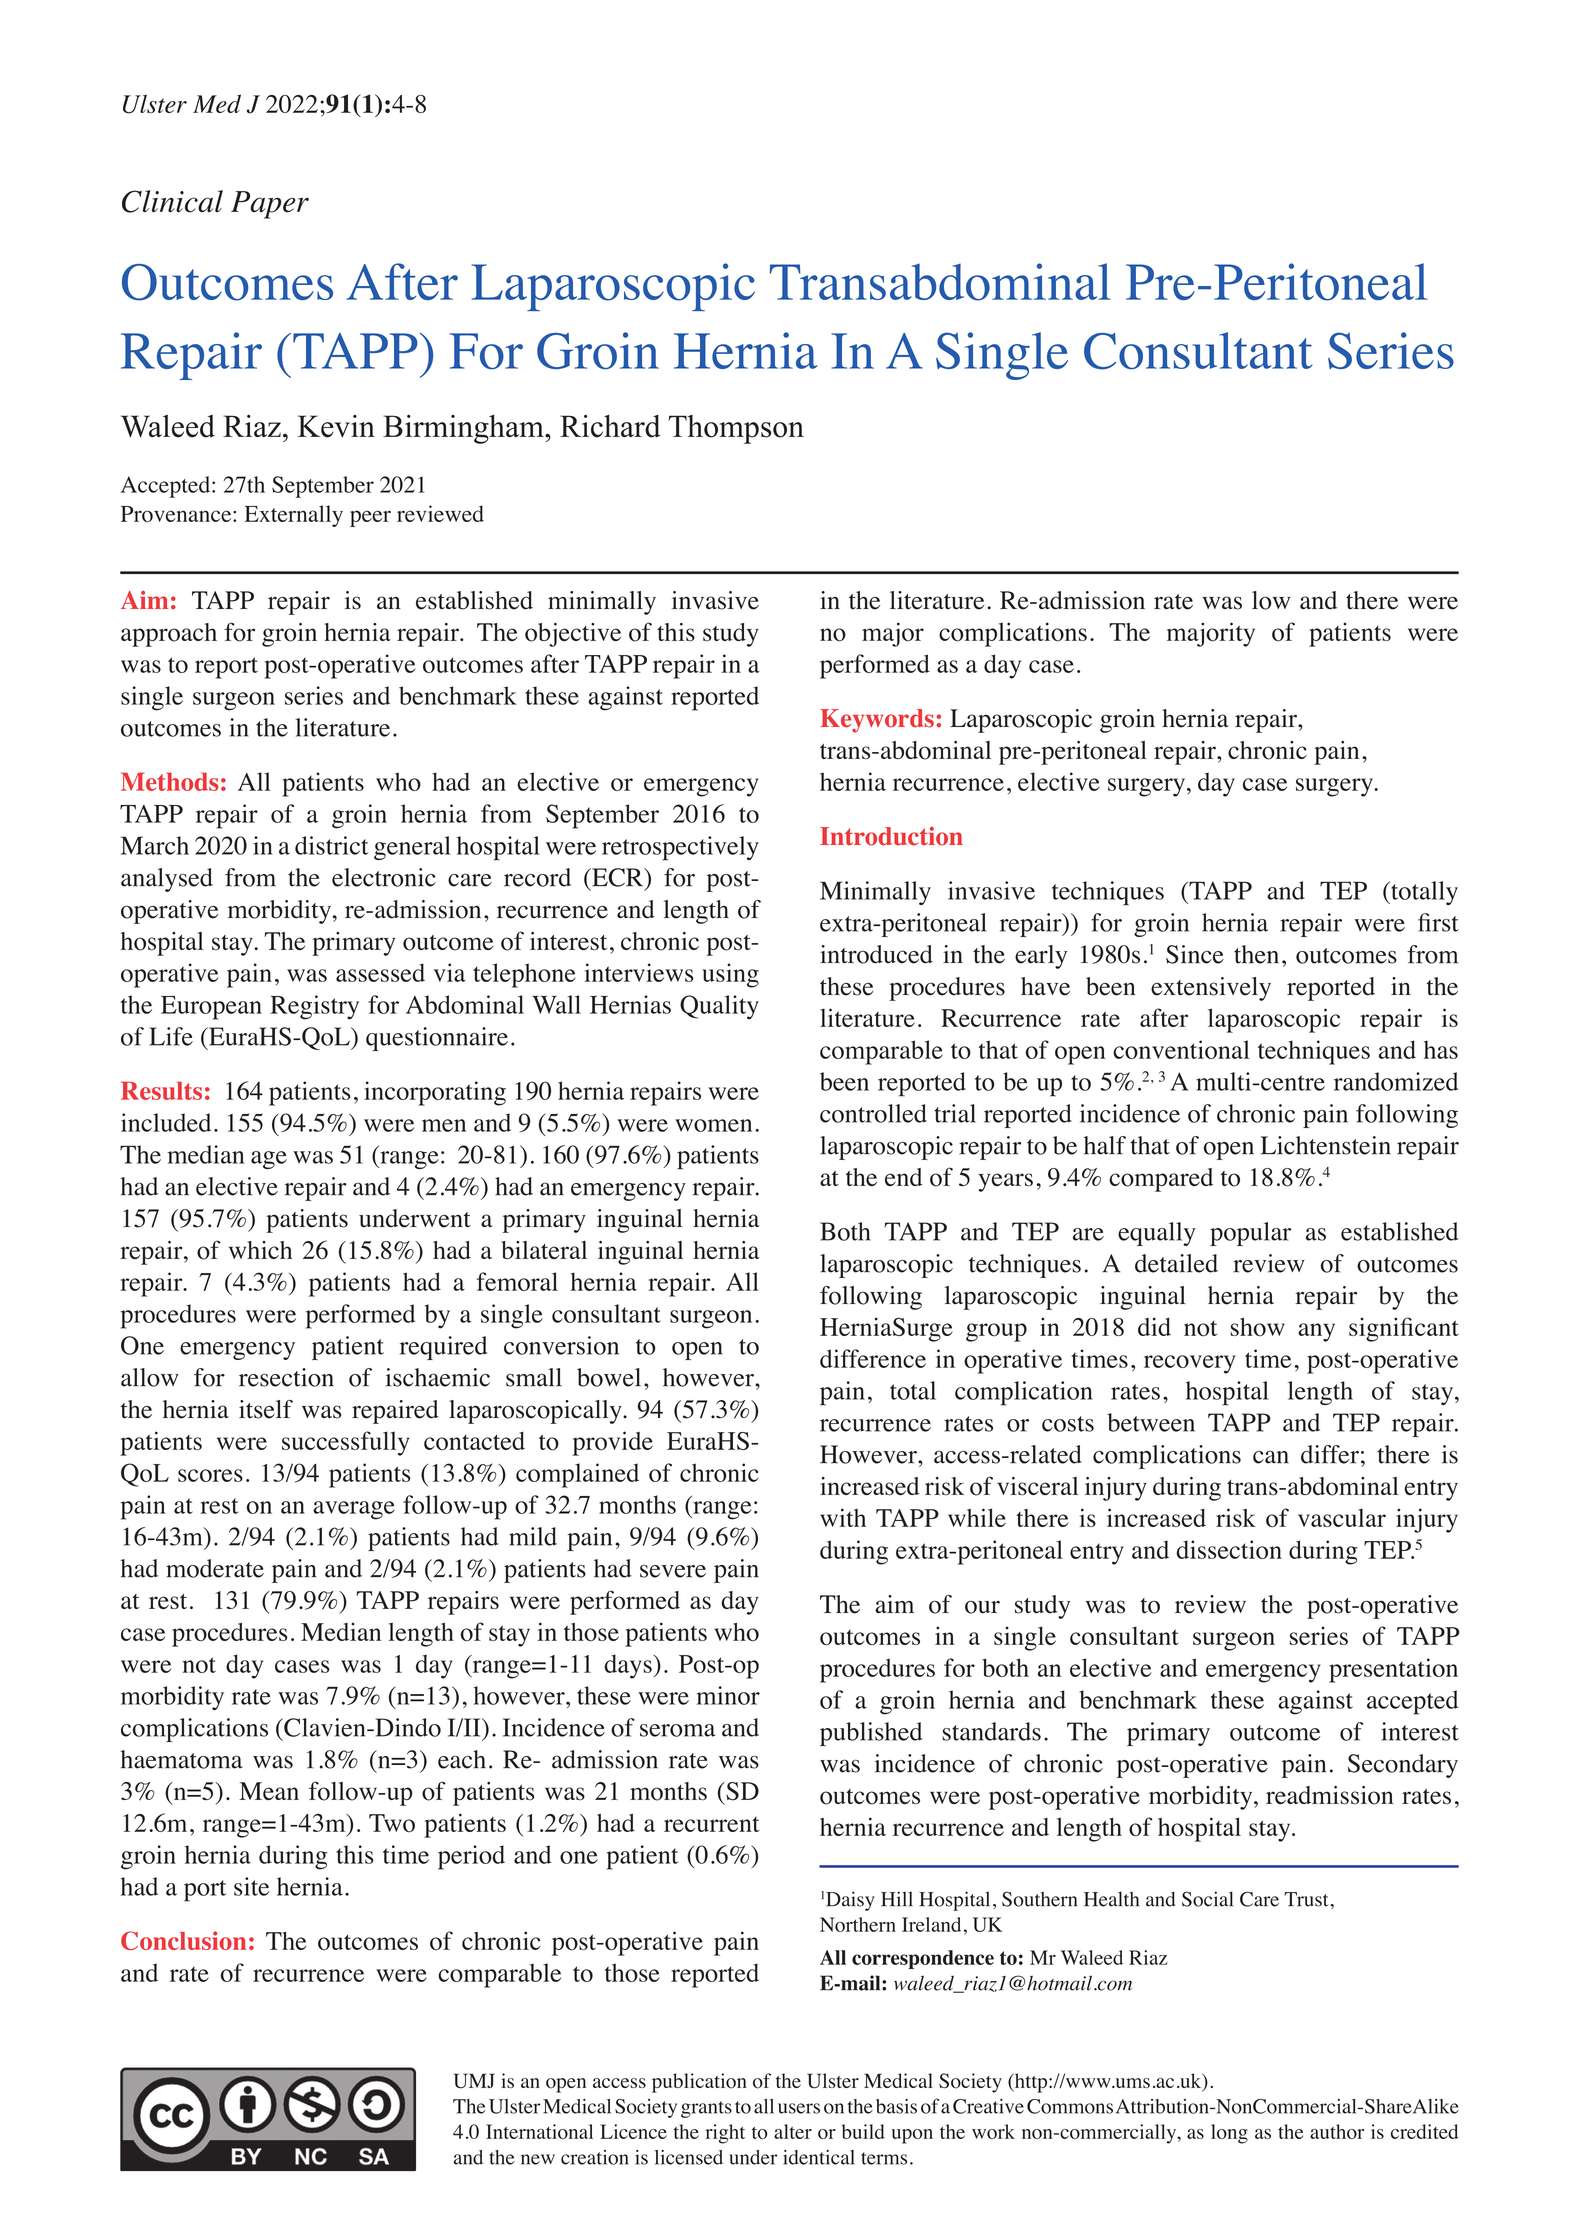  Describe the element at coordinates (270, 205) in the screenshot. I see `Paper` at that location.
